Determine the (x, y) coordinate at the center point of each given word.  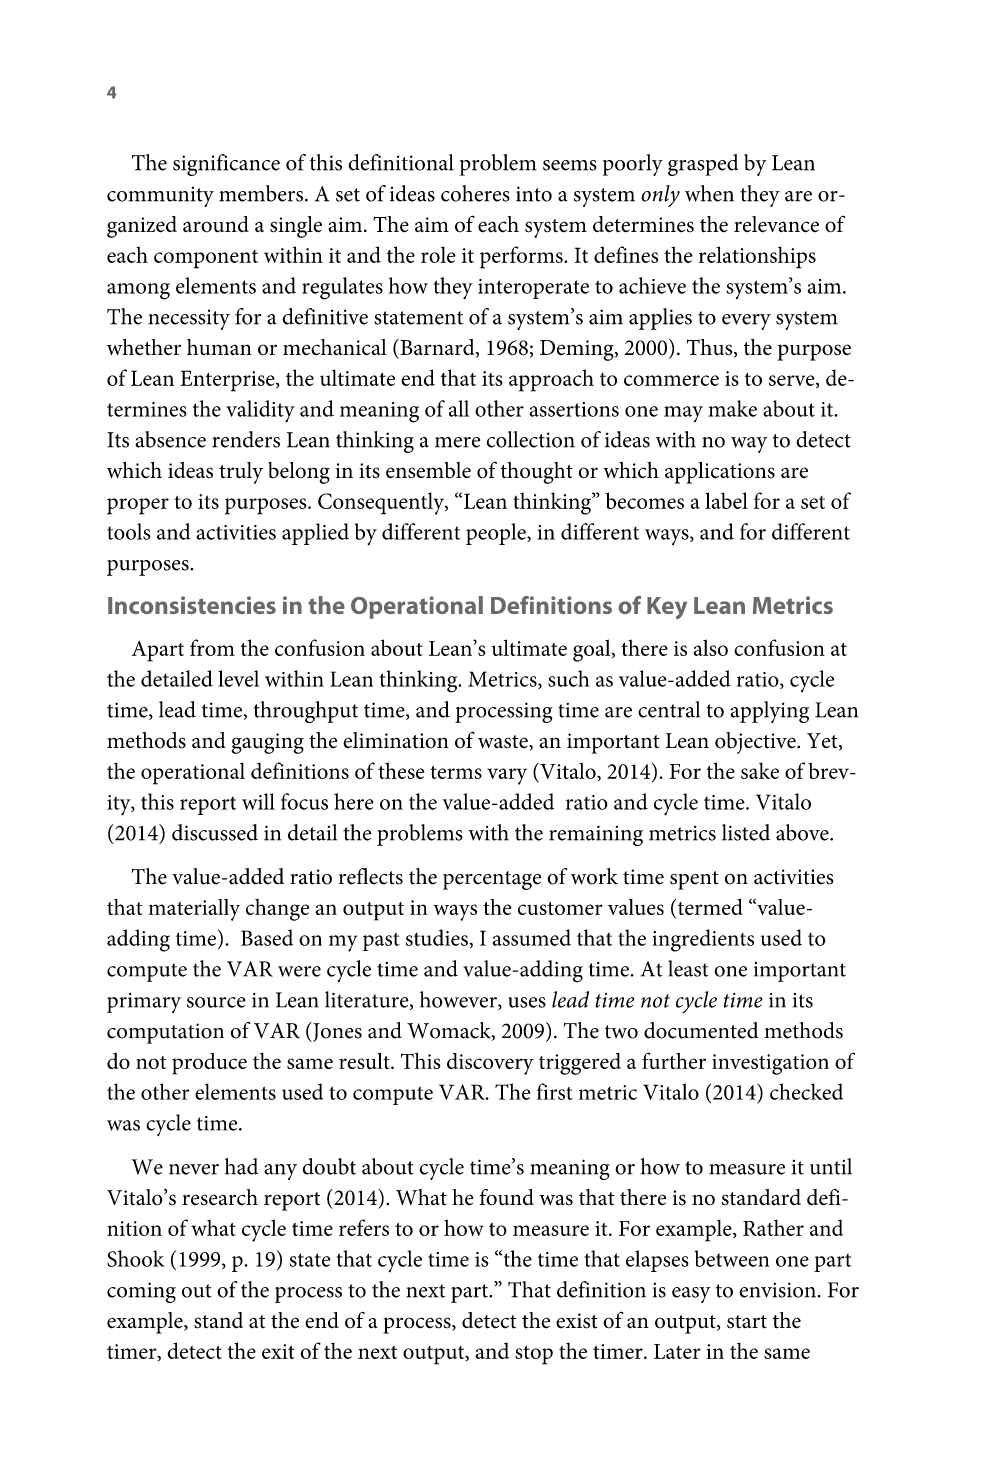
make (732, 408)
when (709, 193)
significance (226, 165)
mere (457, 442)
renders (246, 439)
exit (278, 1351)
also (710, 647)
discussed (215, 832)
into (534, 194)
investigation (770, 1064)
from (212, 647)
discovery (490, 1064)
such (569, 678)
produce (209, 1064)
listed (746, 832)
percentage (492, 880)
